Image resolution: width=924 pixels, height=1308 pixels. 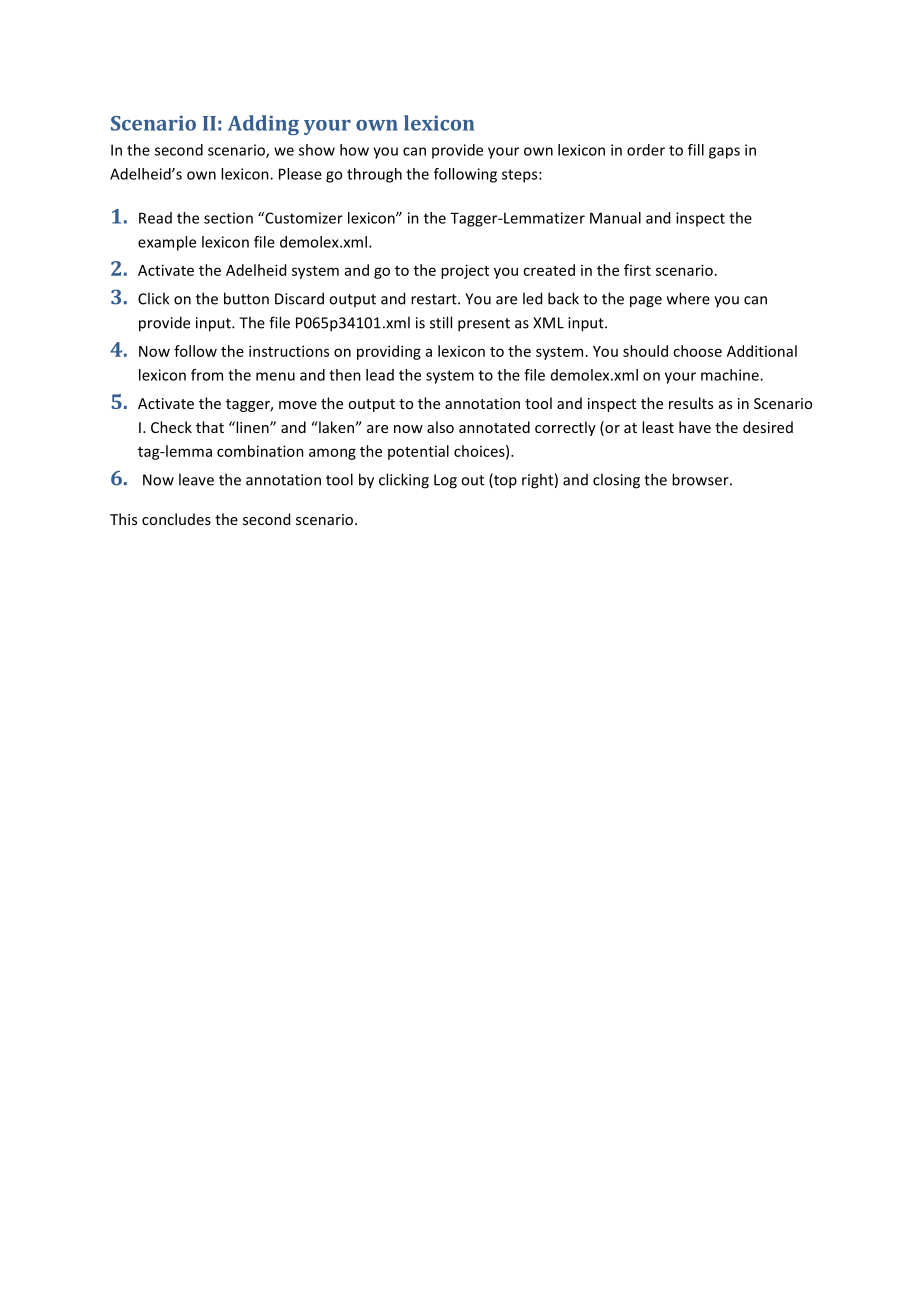 What do you see at coordinates (637, 270) in the screenshot?
I see `first` at bounding box center [637, 270].
